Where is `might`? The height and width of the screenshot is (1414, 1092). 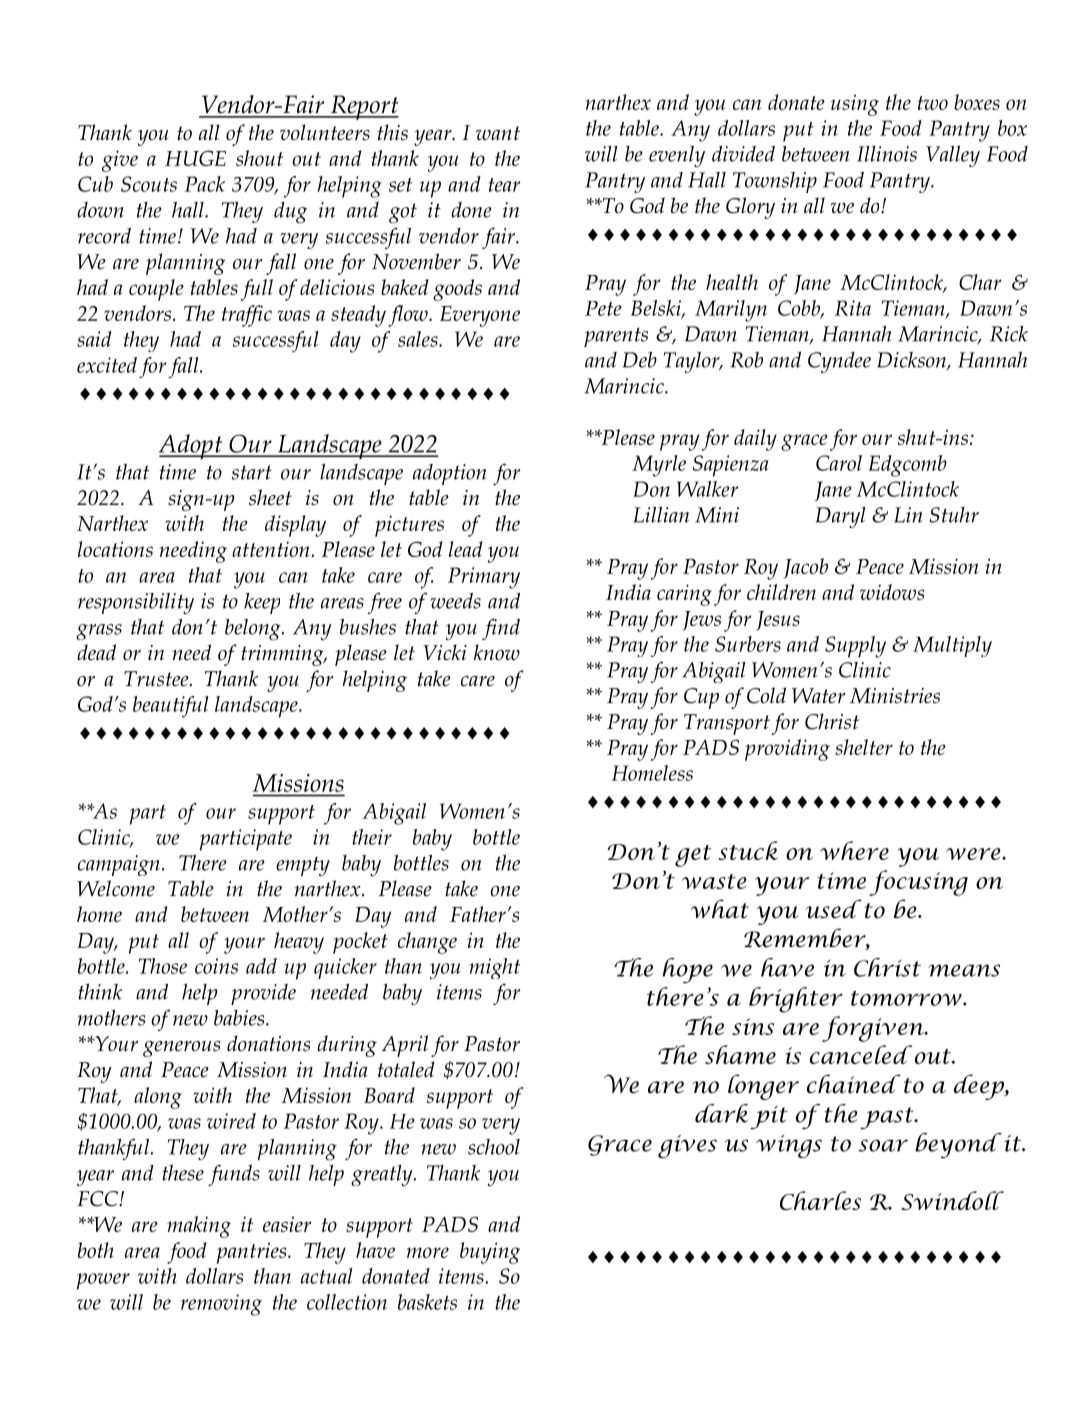
might is located at coordinates (494, 968).
